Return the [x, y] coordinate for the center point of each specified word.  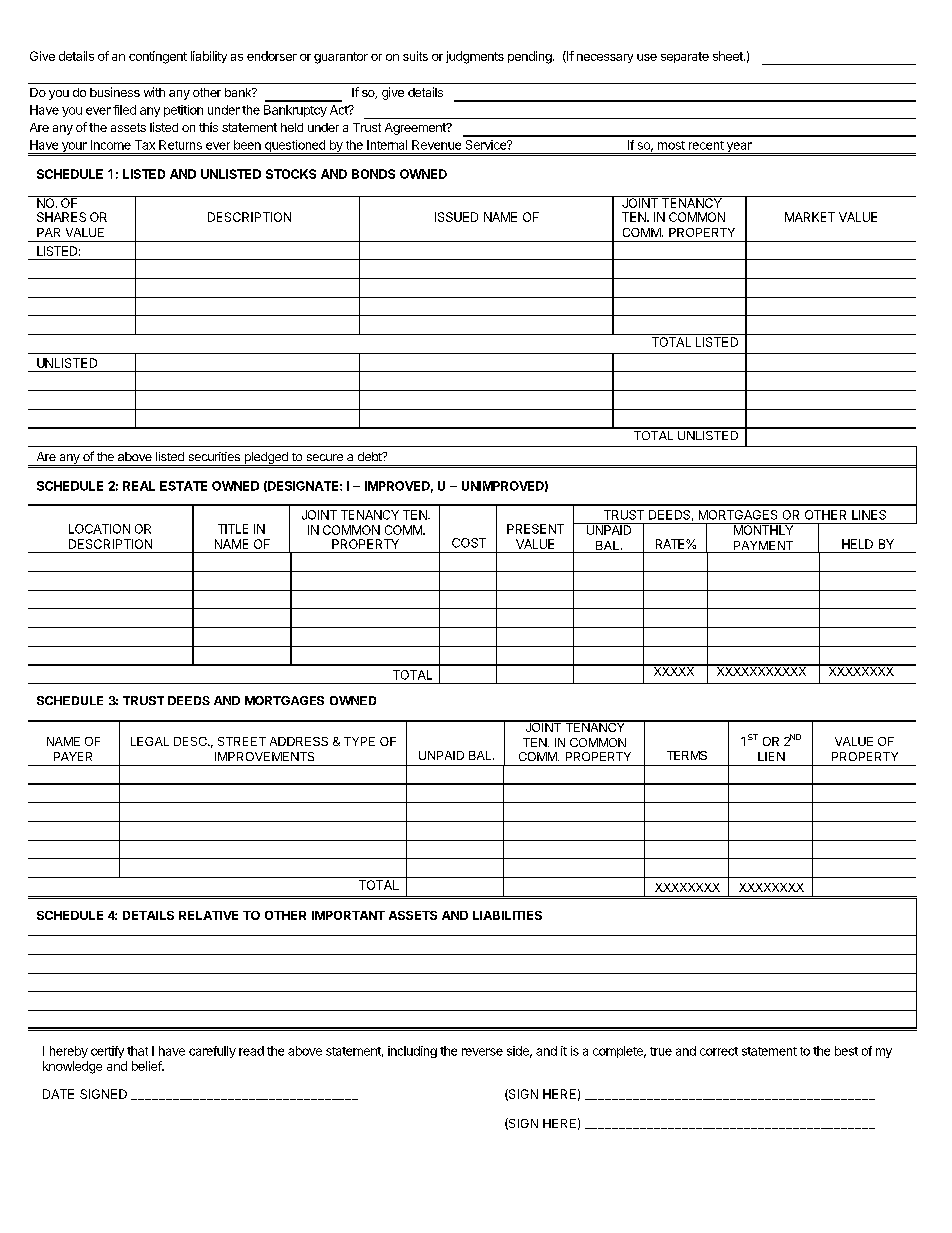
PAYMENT [763, 545]
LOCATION [99, 529]
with [154, 92]
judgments [475, 57]
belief [147, 1066]
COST [469, 543]
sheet [729, 56]
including [412, 1052]
